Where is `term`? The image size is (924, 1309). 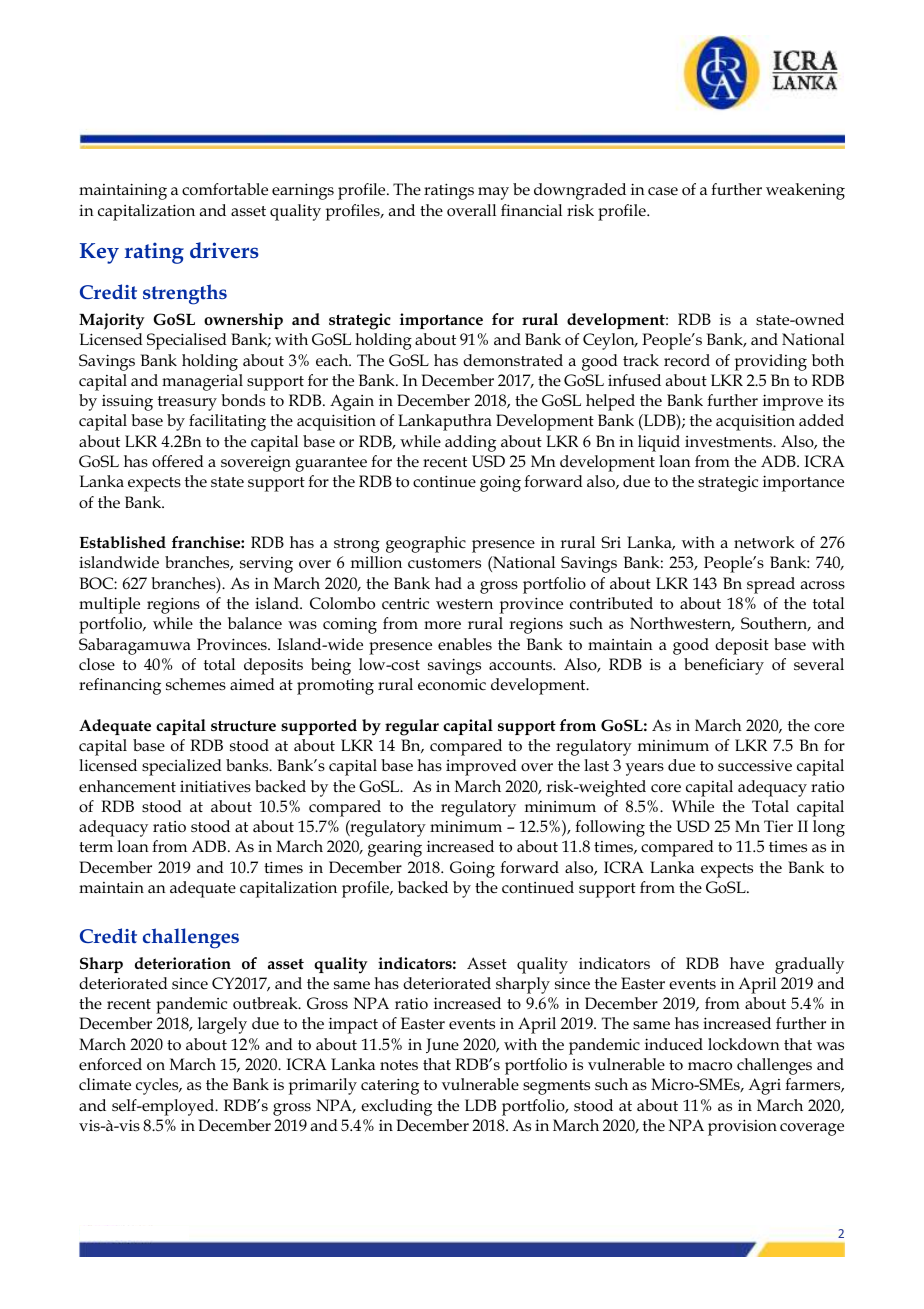 term is located at coordinates (96, 847).
